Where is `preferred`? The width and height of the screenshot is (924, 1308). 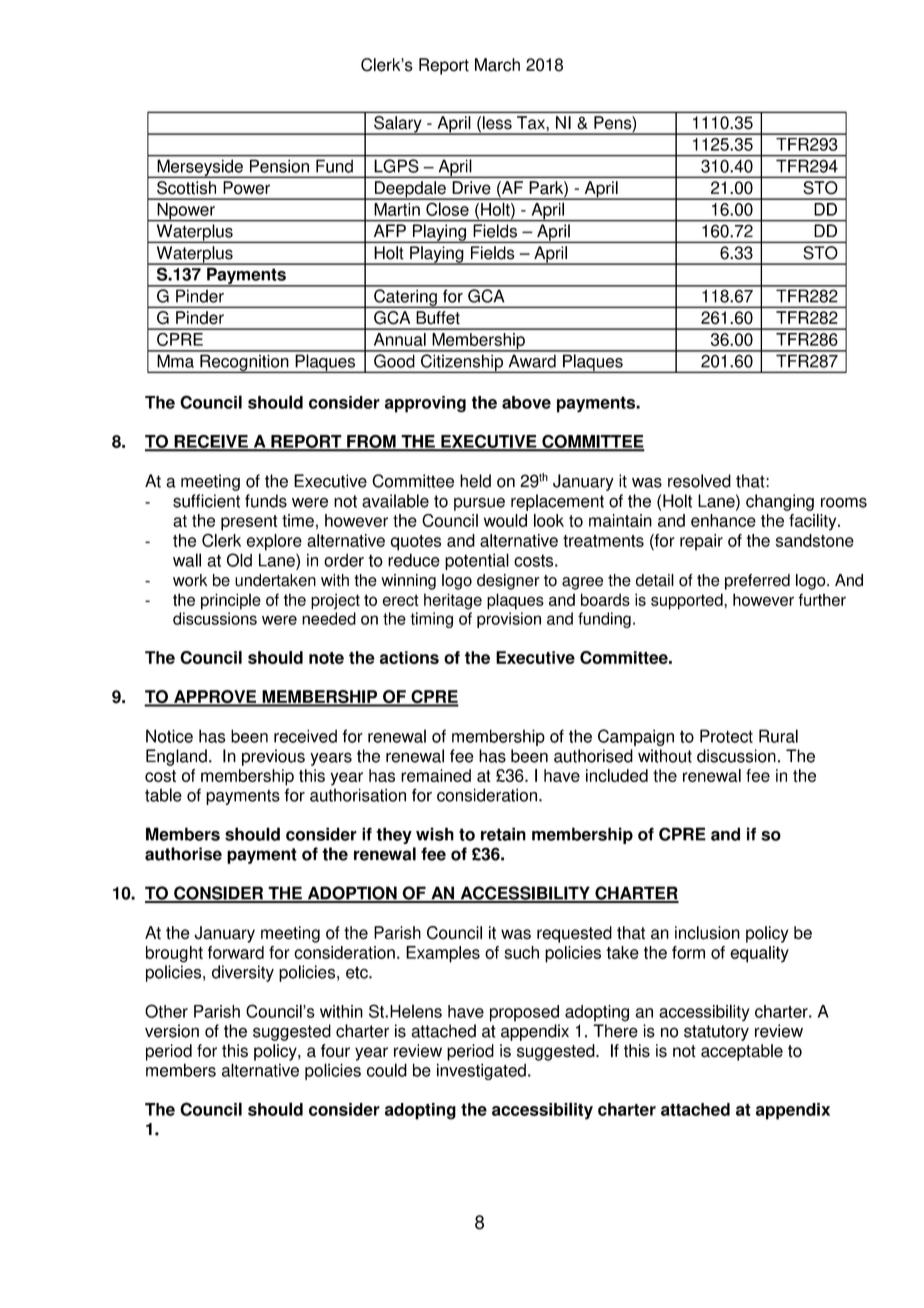 preferred is located at coordinates (757, 582).
